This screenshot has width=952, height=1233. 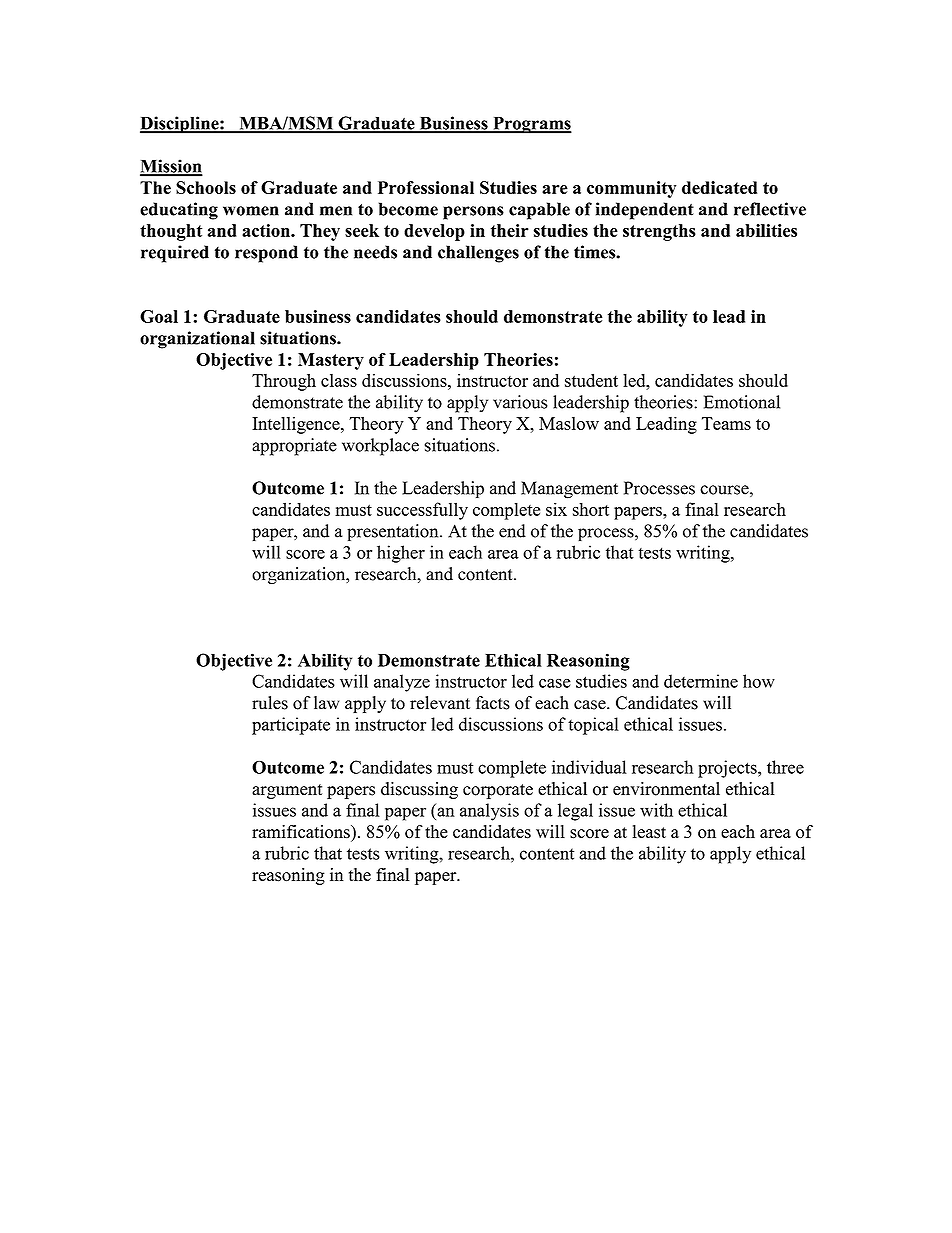 What do you see at coordinates (422, 511) in the screenshot?
I see `successfully` at bounding box center [422, 511].
